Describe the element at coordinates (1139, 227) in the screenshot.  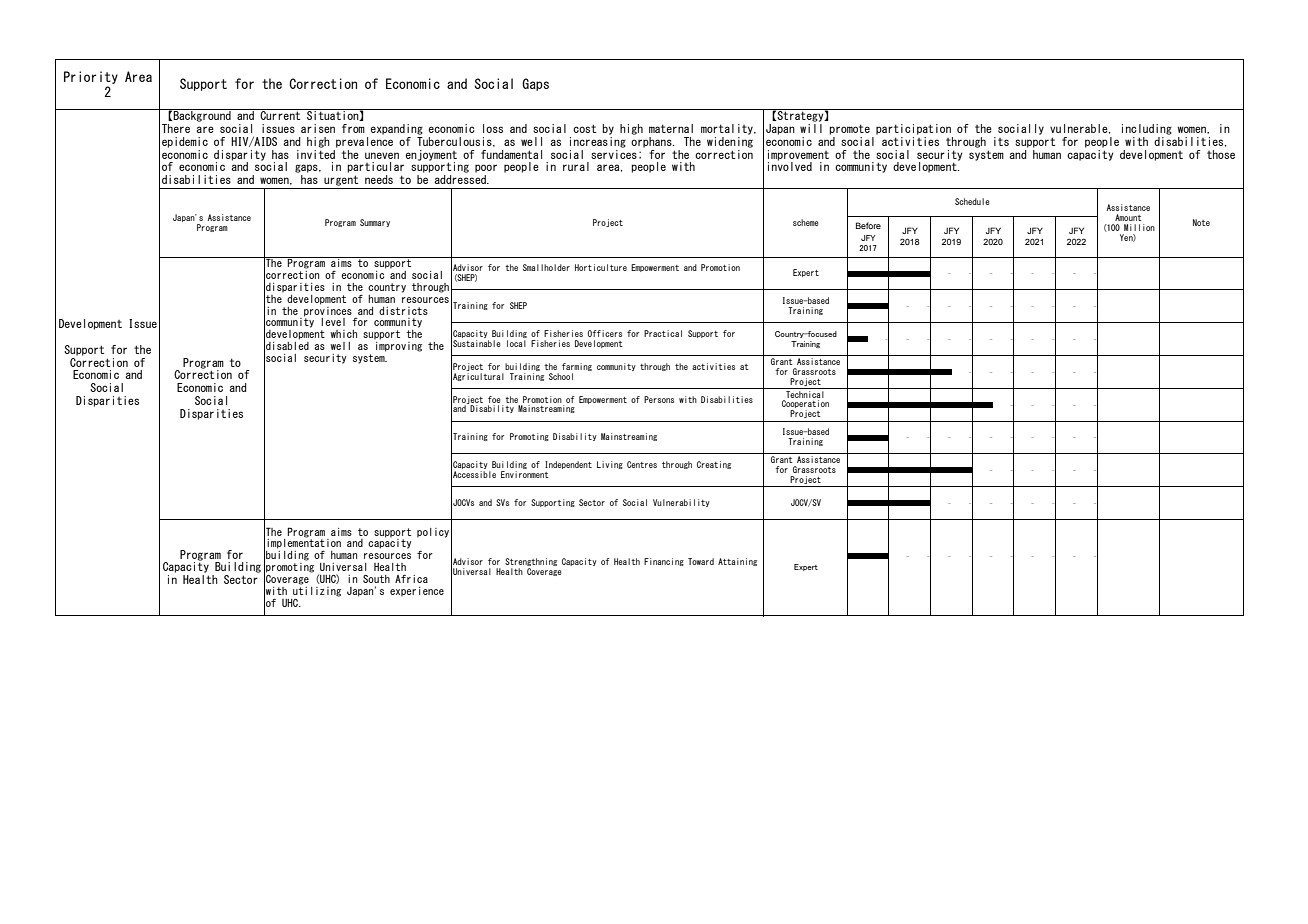
I see `Million` at that location.
